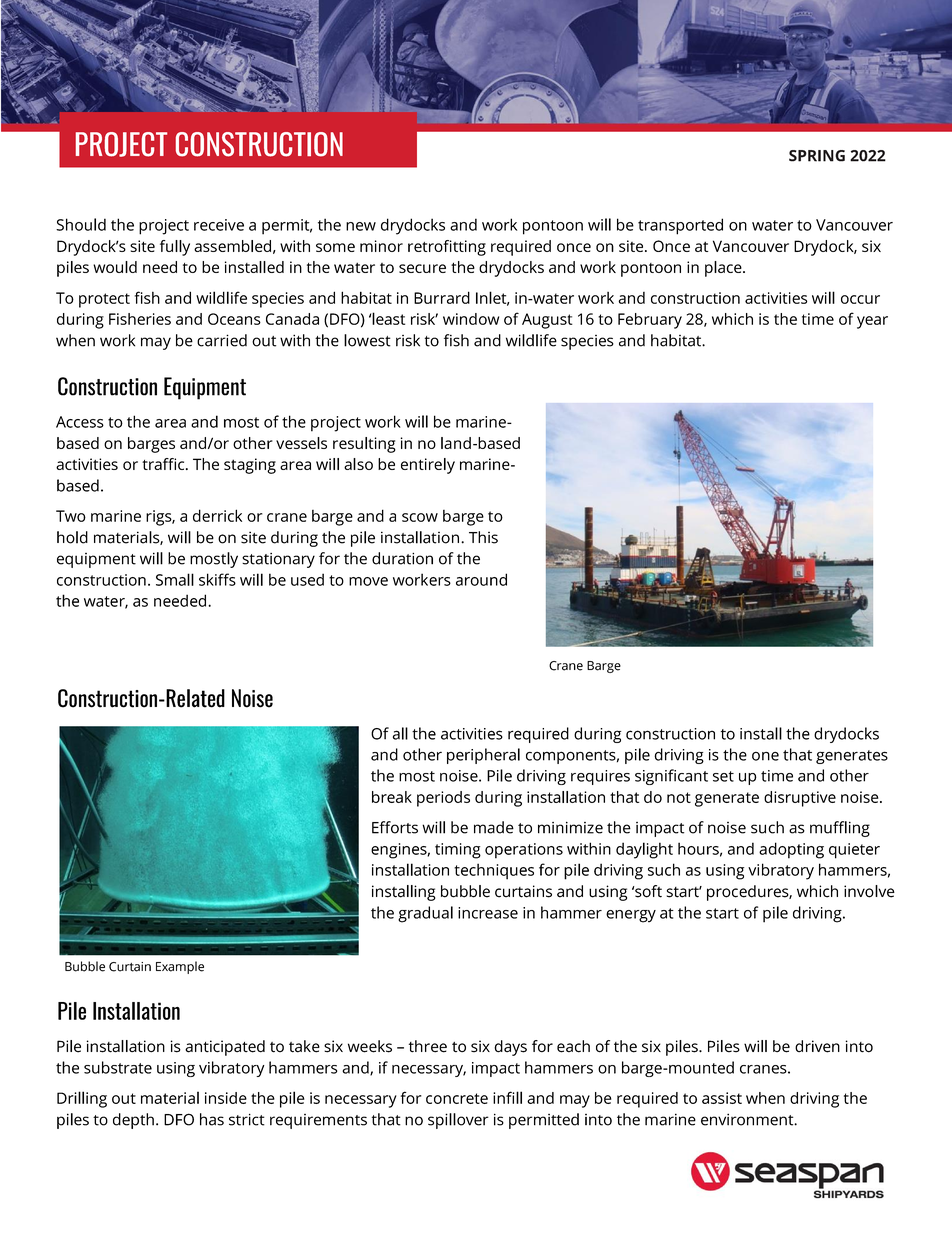 The height and width of the screenshot is (1233, 952). I want to click on SPRING, so click(817, 156).
